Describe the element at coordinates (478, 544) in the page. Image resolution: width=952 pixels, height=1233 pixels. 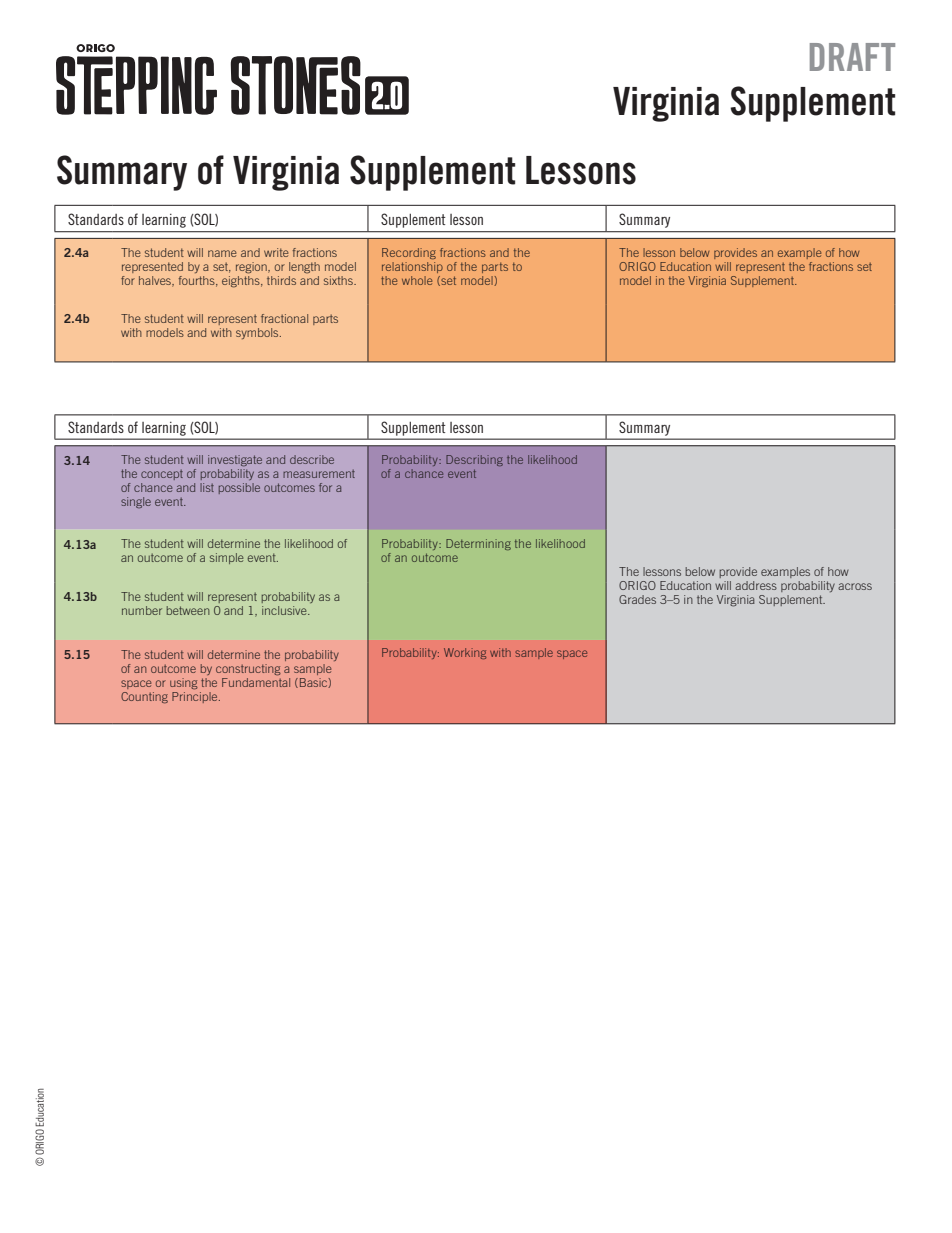
I see `Determining` at that location.
